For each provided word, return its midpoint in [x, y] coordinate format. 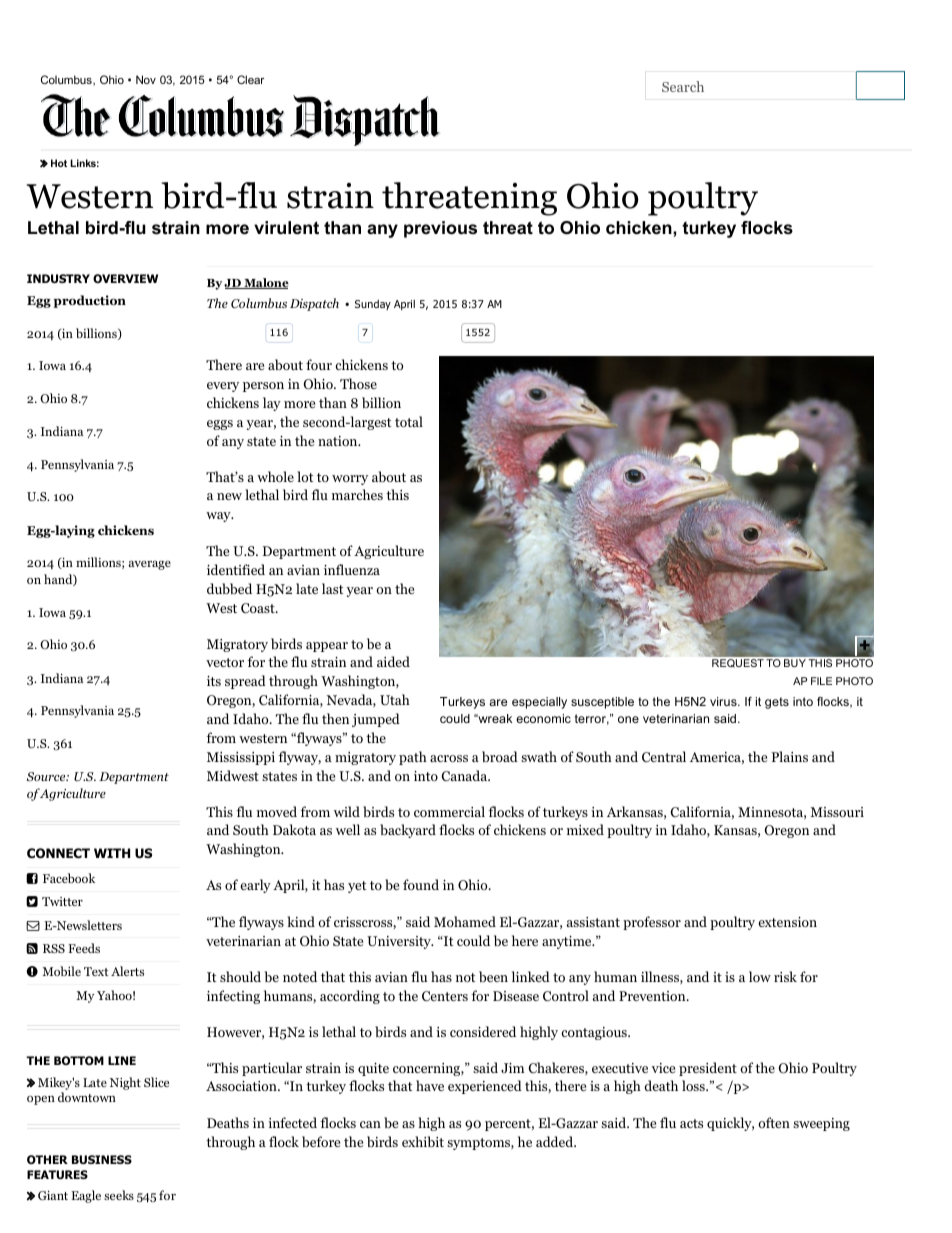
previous [440, 229]
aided [393, 661]
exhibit [423, 1141]
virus [724, 701]
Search [683, 86]
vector [225, 662]
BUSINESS [102, 1159]
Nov [146, 79]
